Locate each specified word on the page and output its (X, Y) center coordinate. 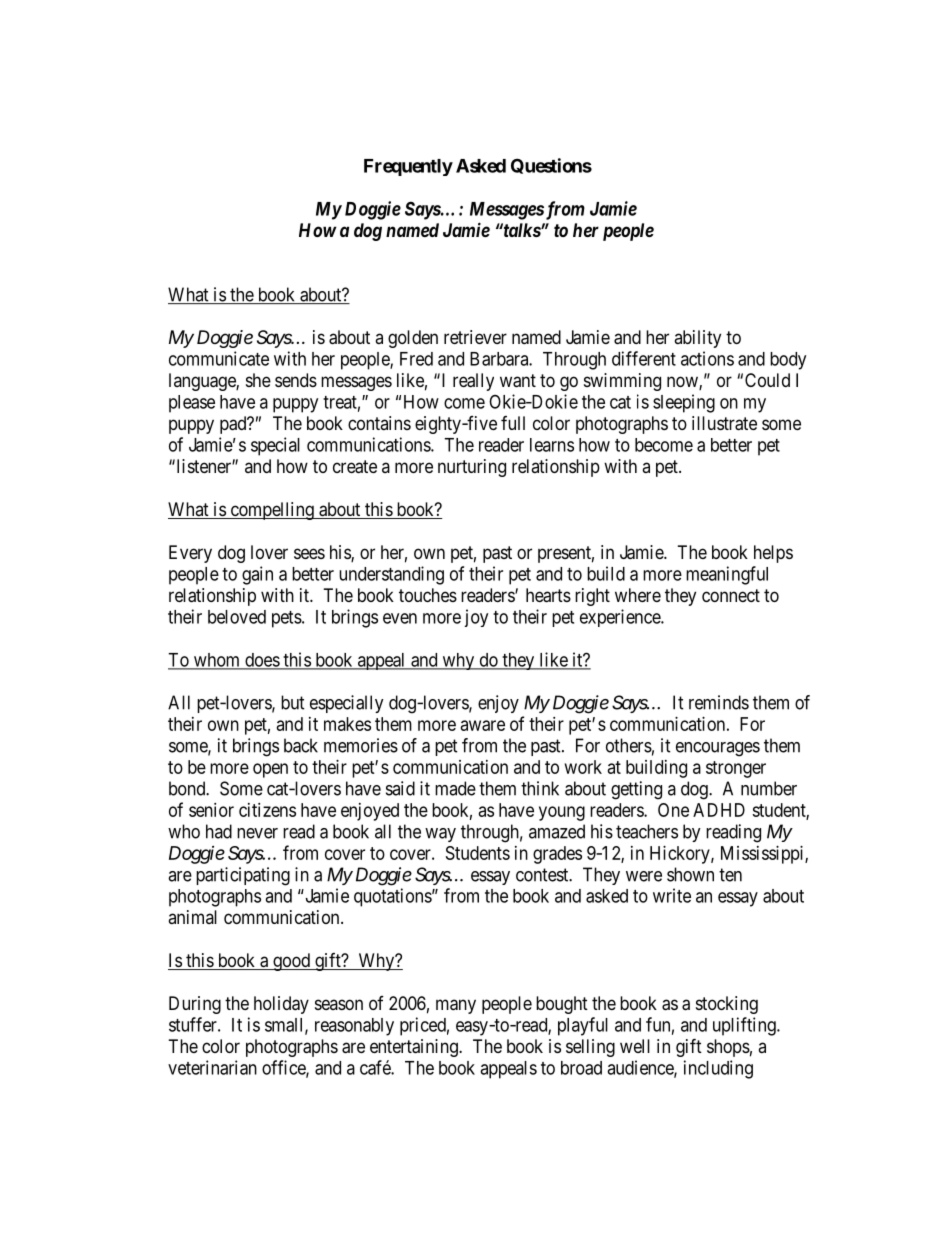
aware (483, 725)
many (456, 1006)
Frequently (408, 167)
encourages (718, 749)
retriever (475, 337)
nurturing (472, 468)
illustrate (724, 423)
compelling (272, 511)
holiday (281, 1005)
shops (728, 1048)
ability (697, 339)
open (270, 770)
